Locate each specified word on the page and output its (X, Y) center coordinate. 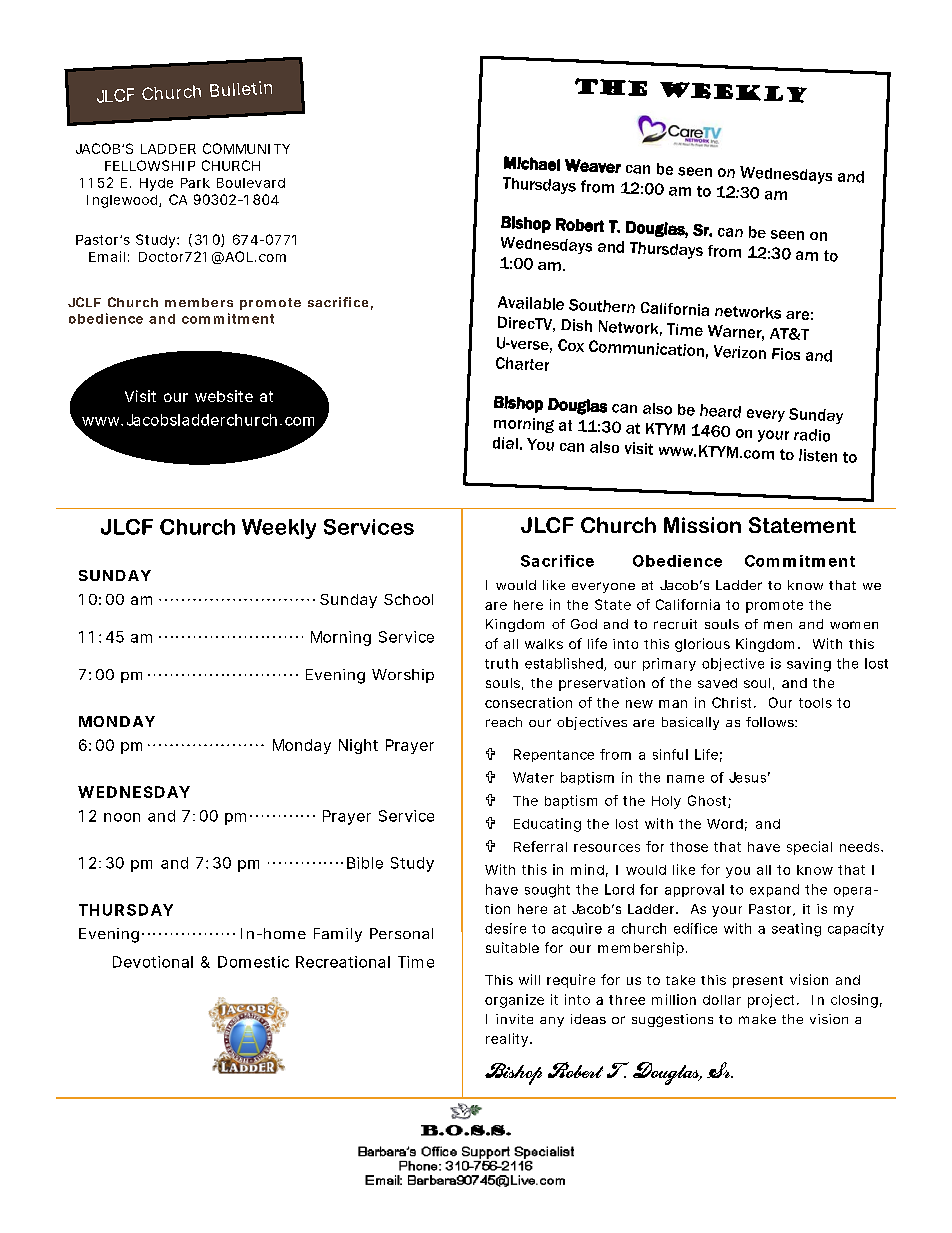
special (809, 848)
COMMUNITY (246, 148)
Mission (702, 525)
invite (514, 1019)
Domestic (253, 962)
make (757, 1019)
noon (122, 817)
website (224, 396)
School (408, 599)
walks (544, 644)
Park (195, 183)
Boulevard (251, 183)
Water (533, 777)
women (854, 625)
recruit (675, 624)
